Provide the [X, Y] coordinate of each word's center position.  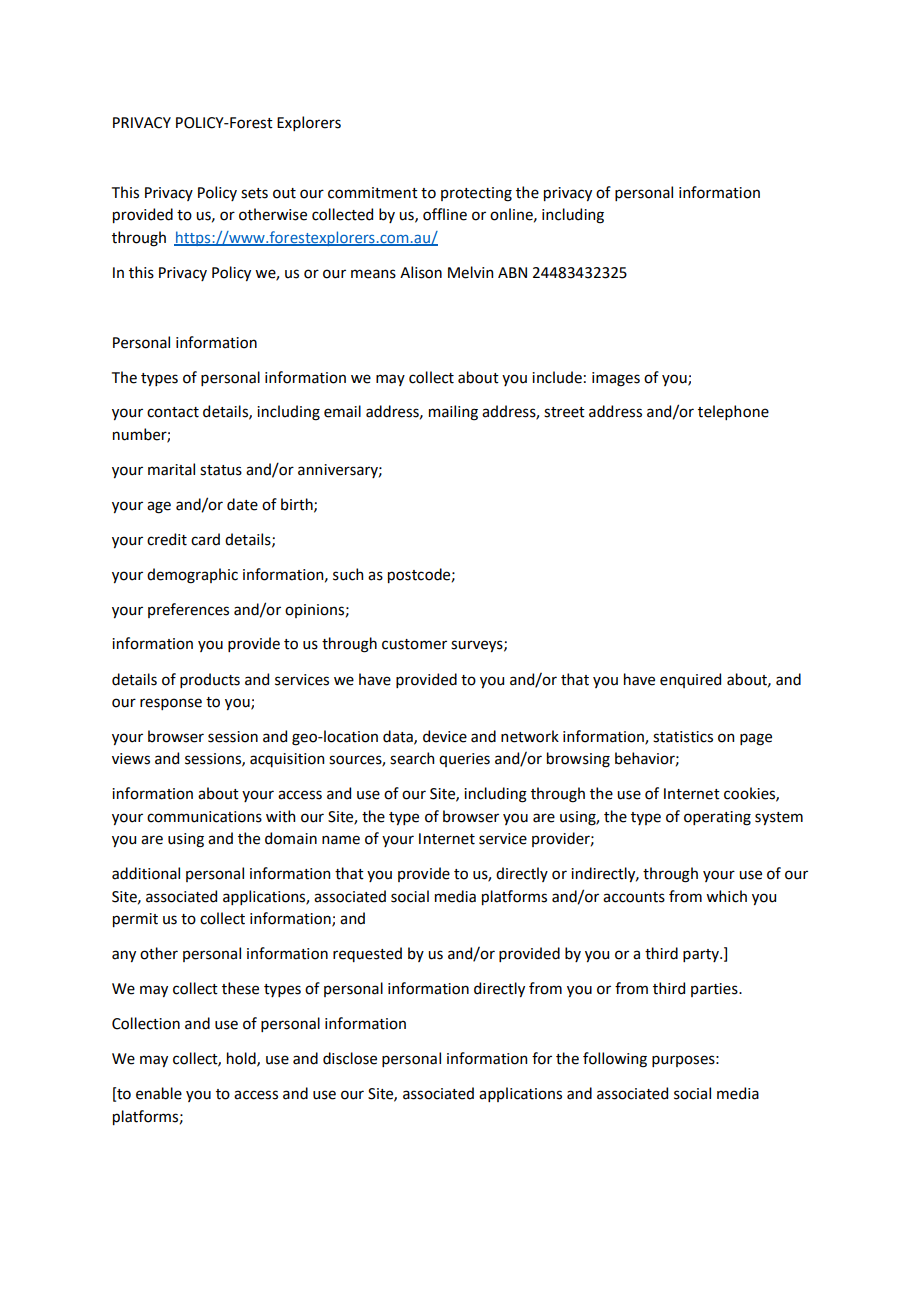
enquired [690, 680]
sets [254, 193]
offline [445, 214]
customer [414, 644]
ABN [512, 272]
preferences [188, 610]
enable [159, 1093]
